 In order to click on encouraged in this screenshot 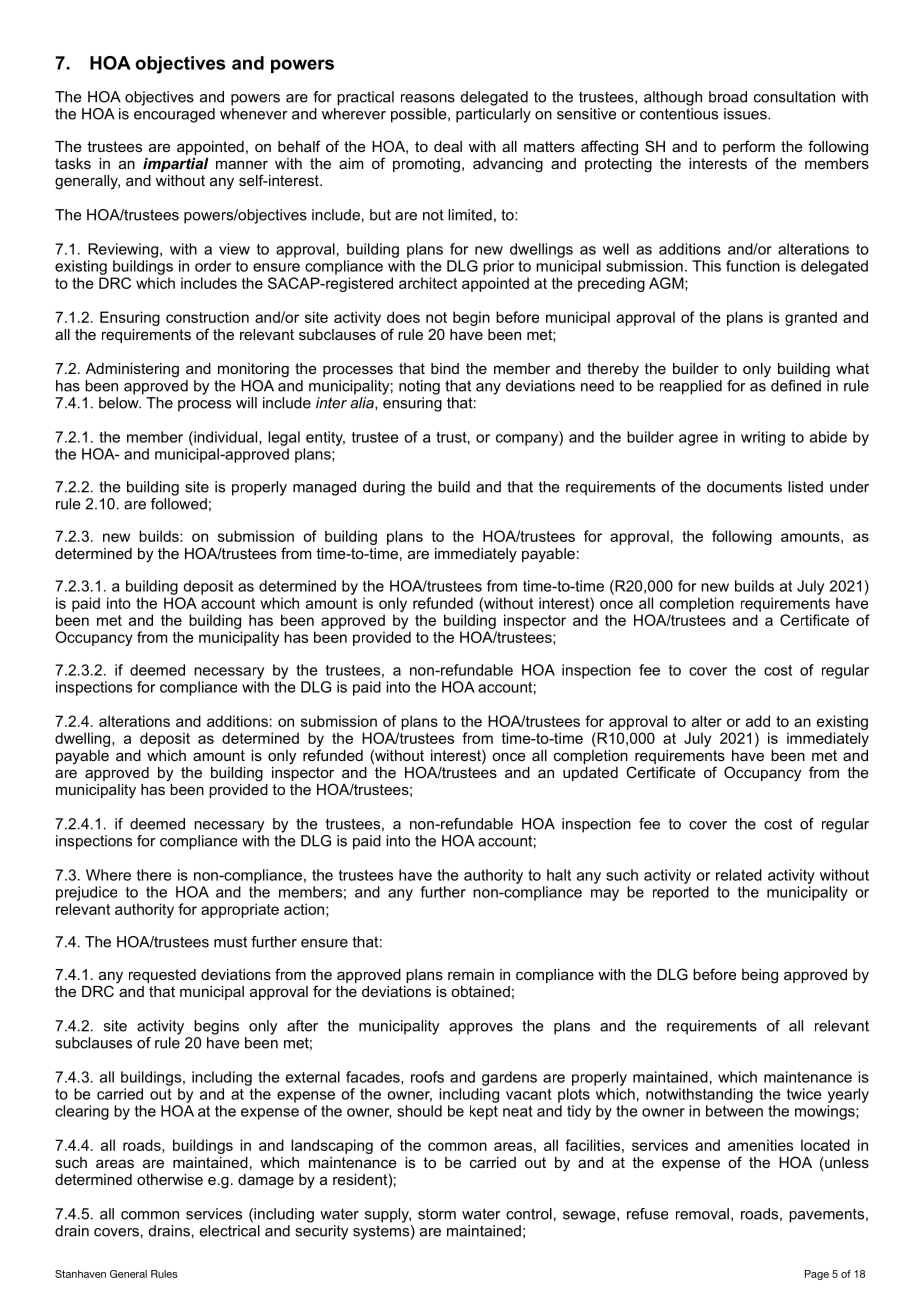, I will do `click(174, 115)`.
